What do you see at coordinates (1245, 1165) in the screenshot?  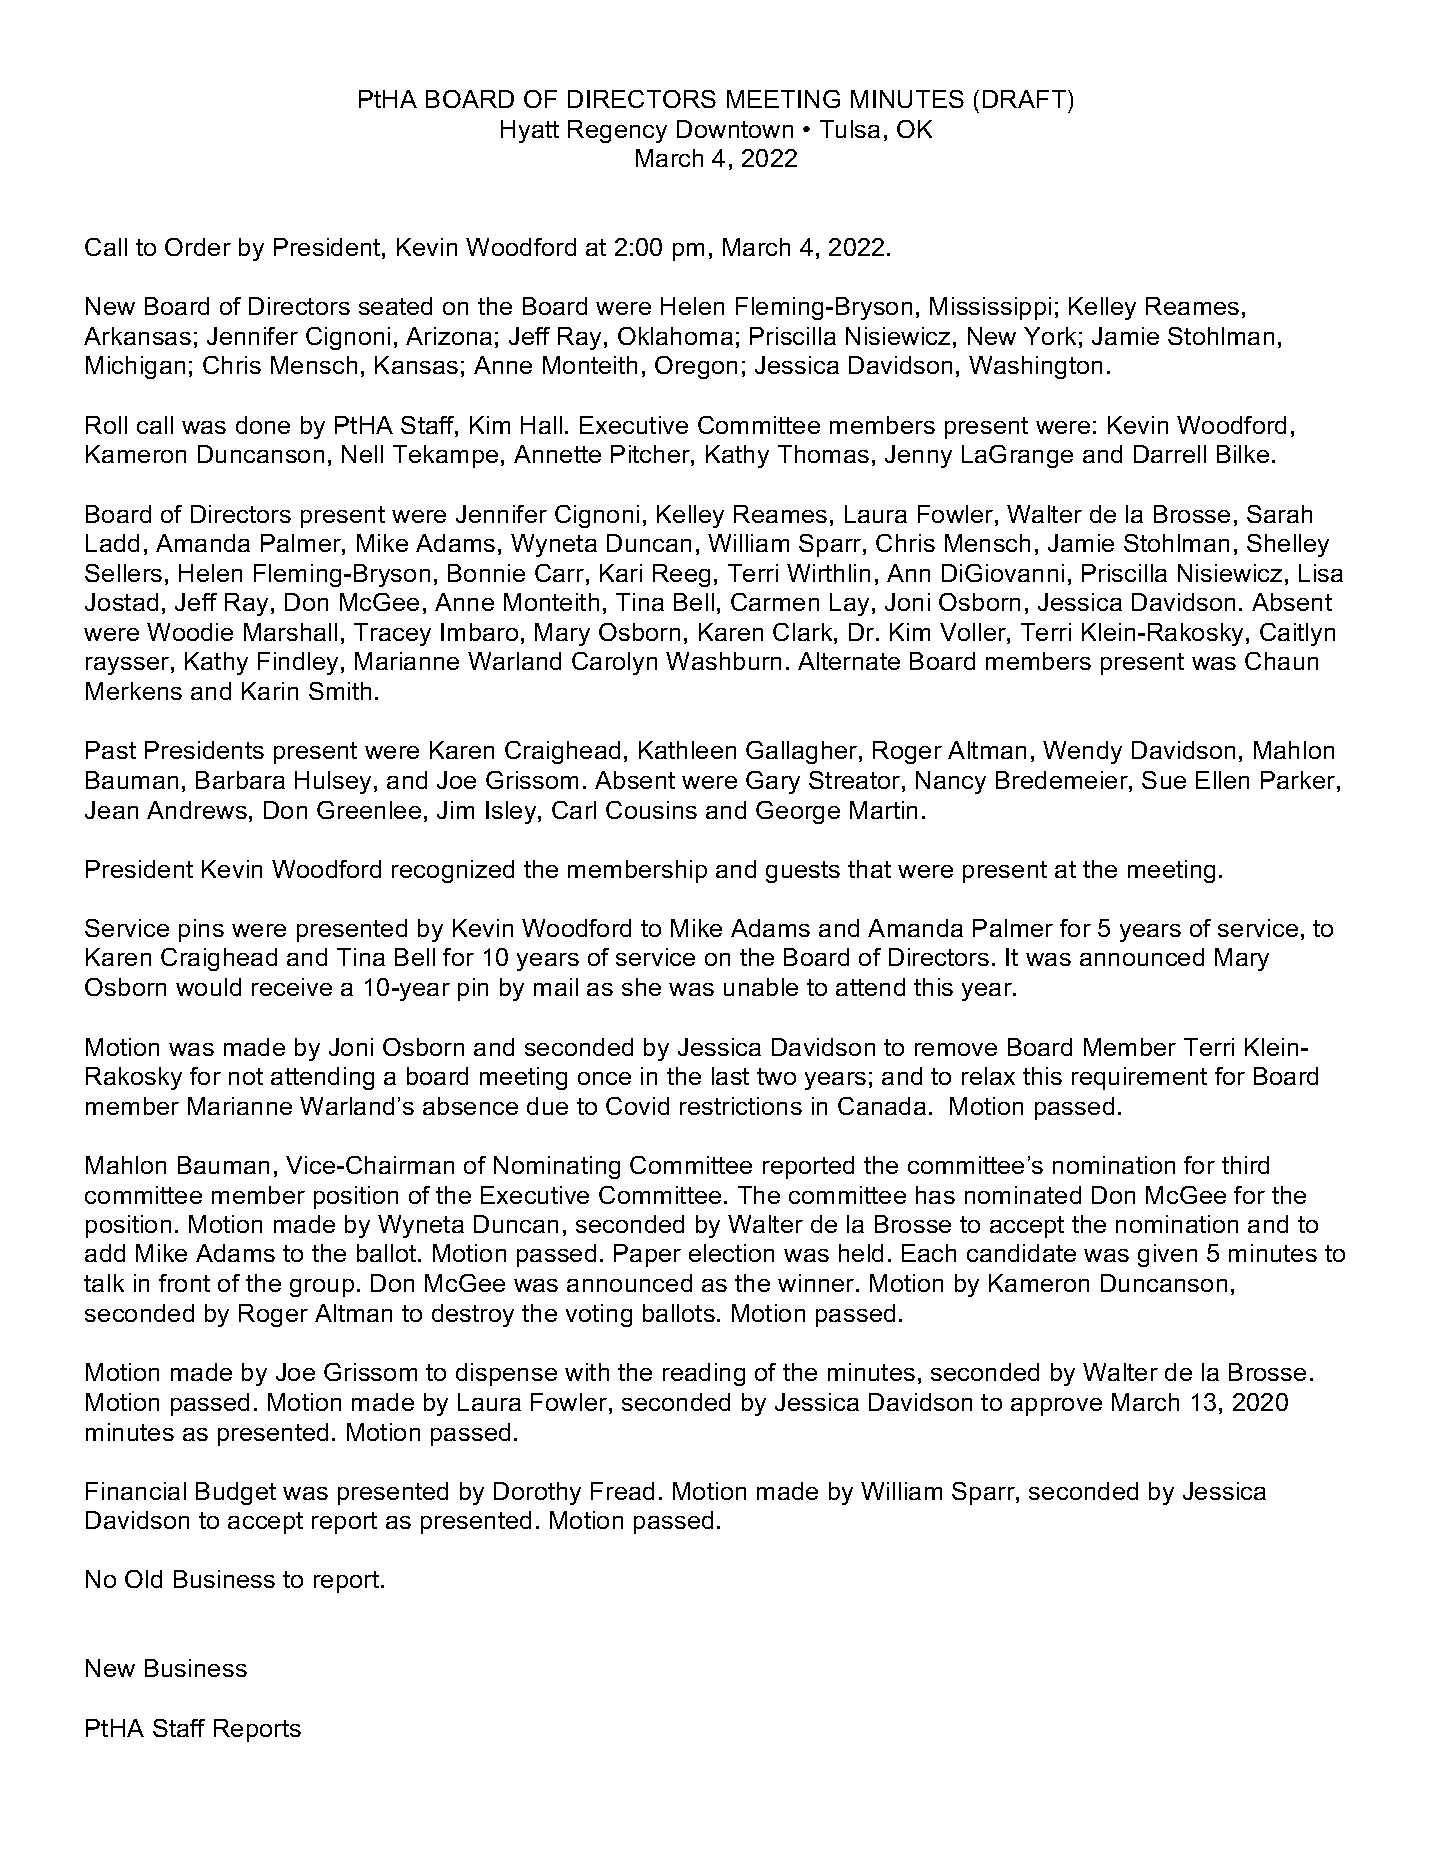 I see `third` at bounding box center [1245, 1165].
